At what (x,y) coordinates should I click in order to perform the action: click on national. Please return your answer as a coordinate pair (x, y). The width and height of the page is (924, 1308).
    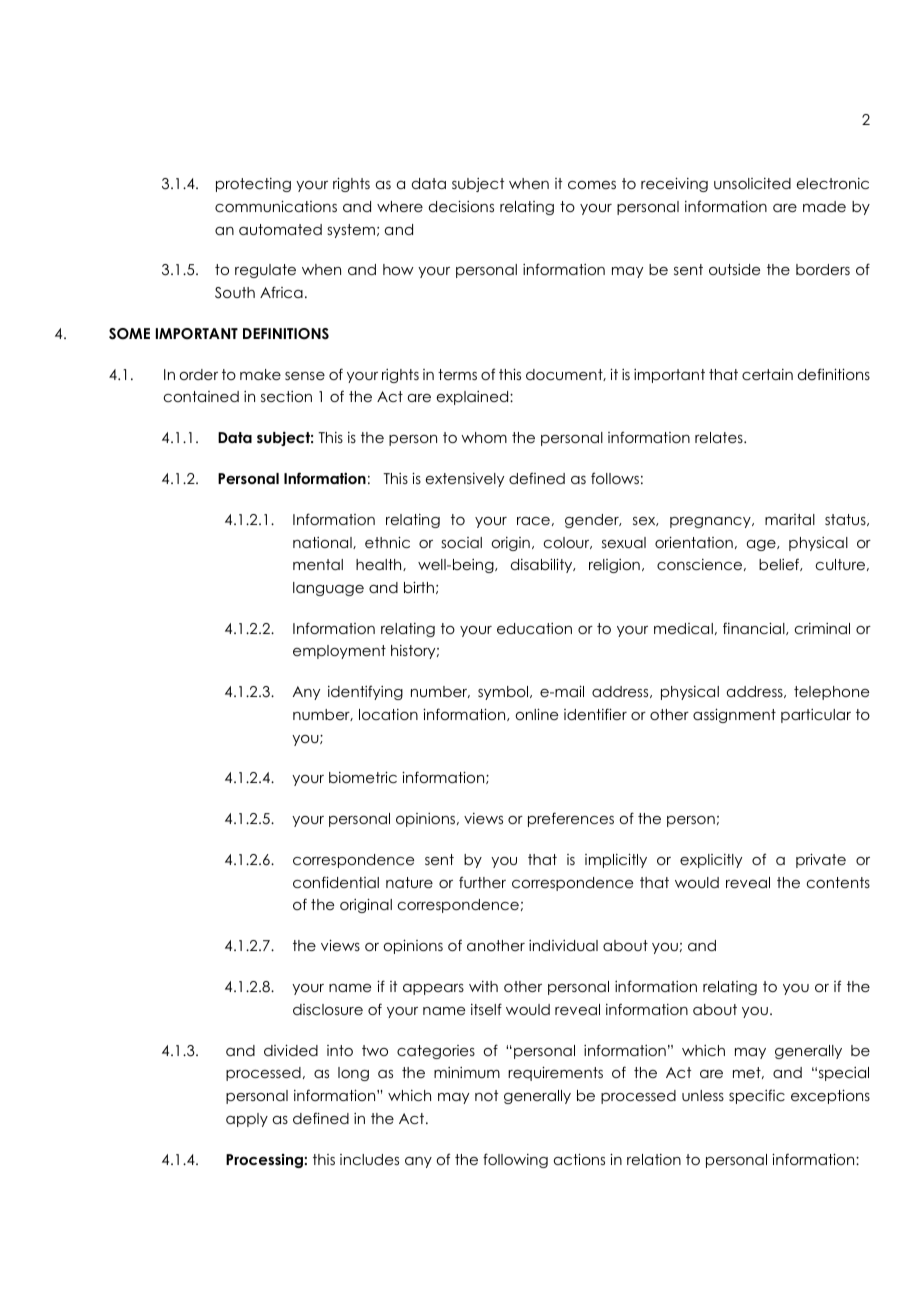
    Looking at the image, I should click on (323, 543).
